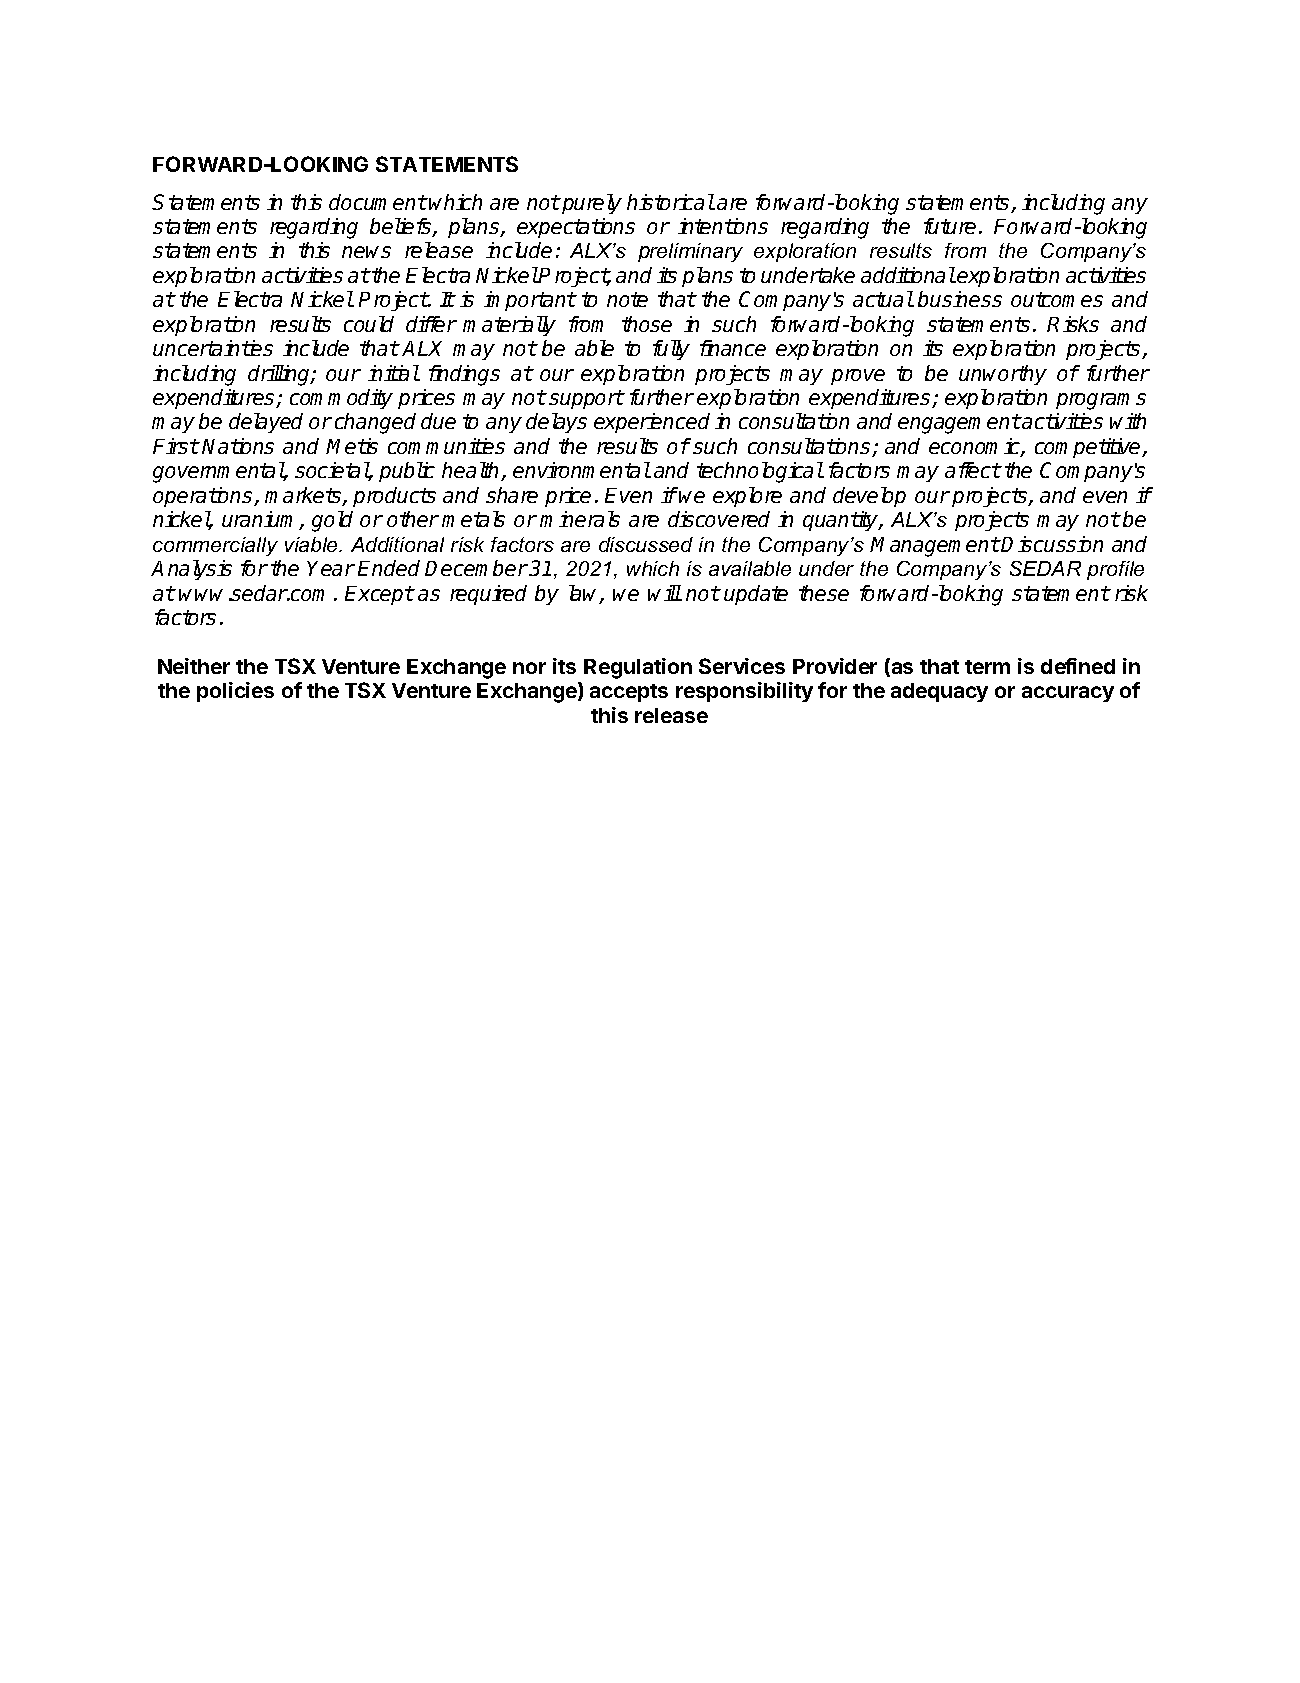 The image size is (1300, 1683). What do you see at coordinates (586, 399) in the image?
I see `support` at bounding box center [586, 399].
